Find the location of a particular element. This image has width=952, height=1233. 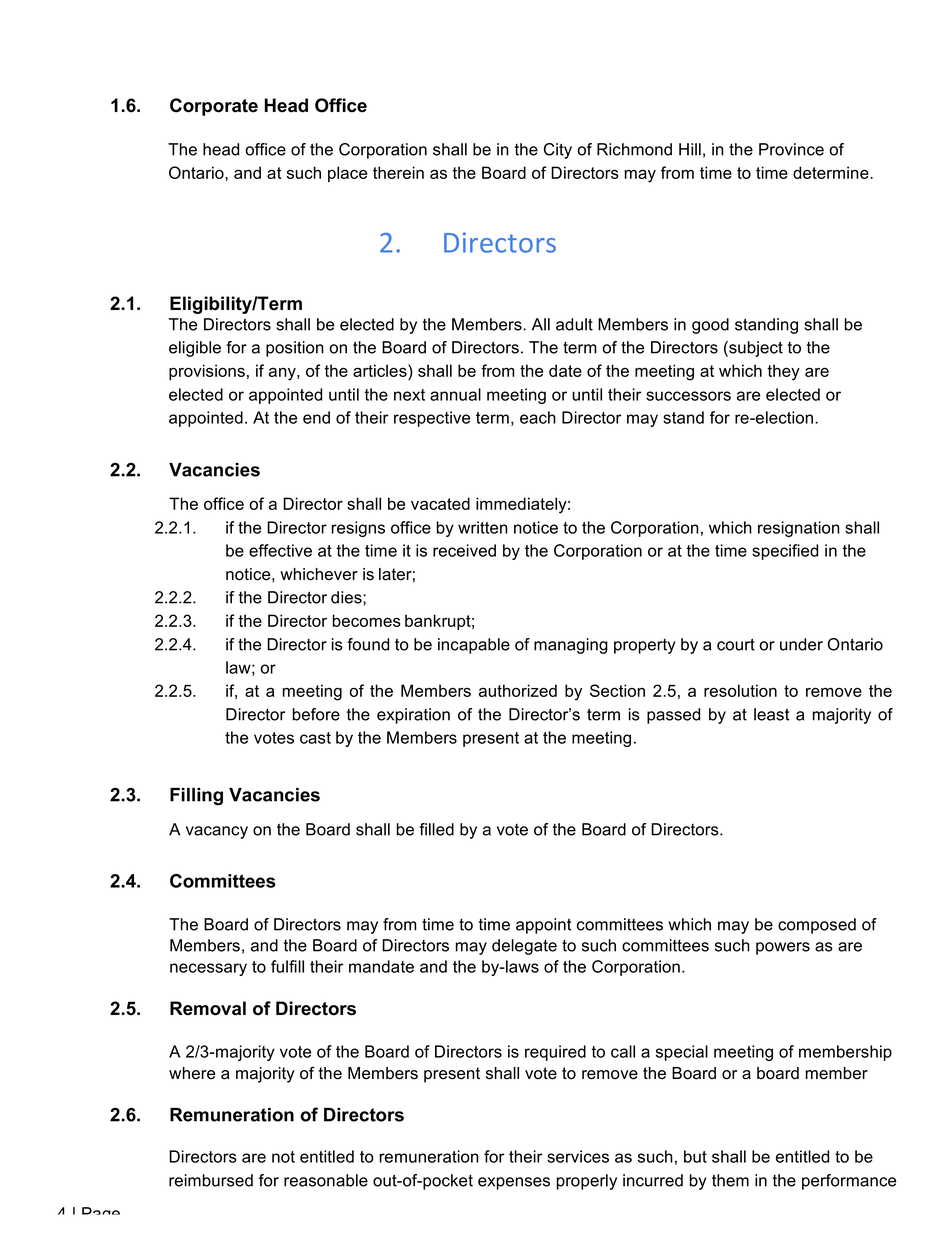

they is located at coordinates (783, 372).
